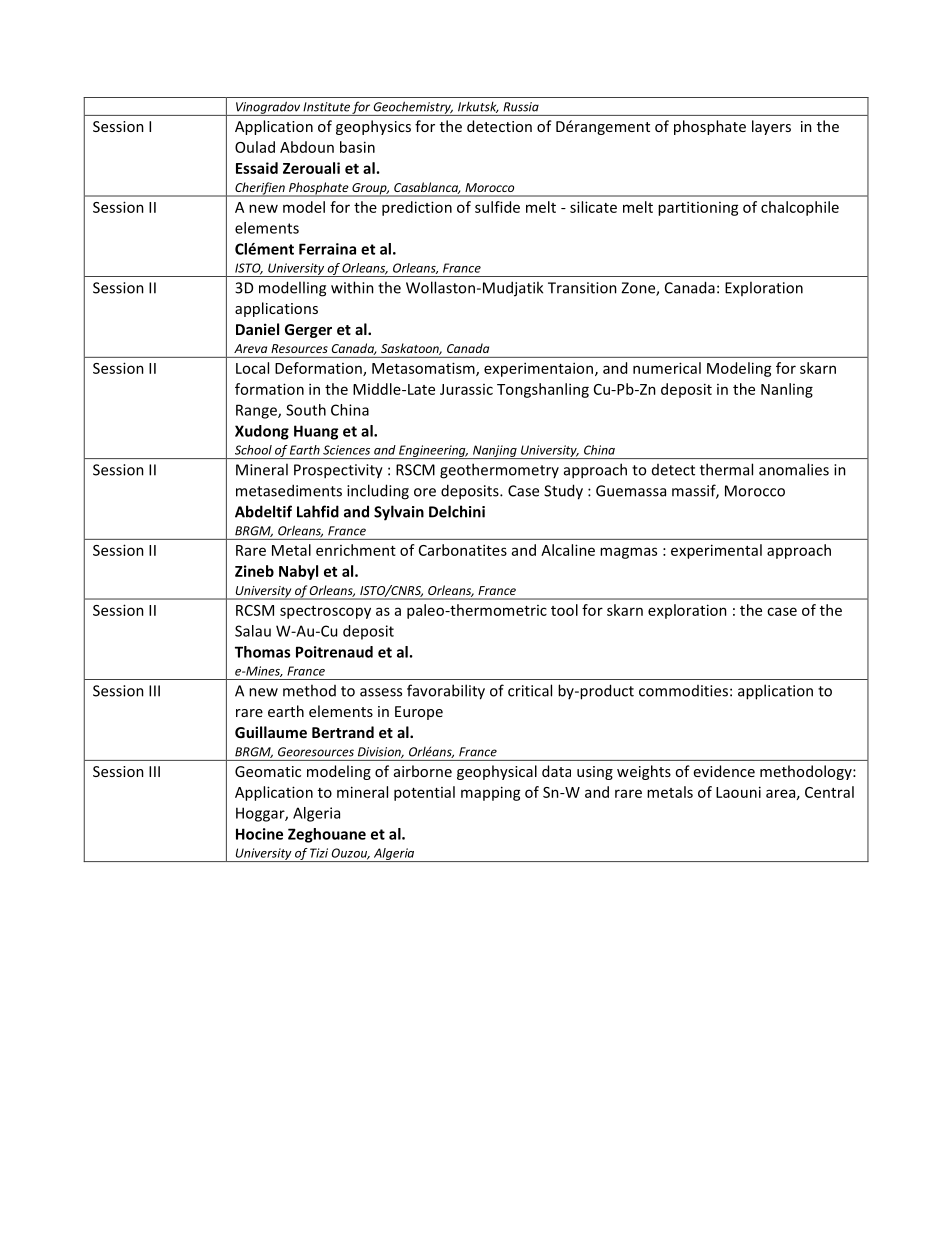 The height and width of the screenshot is (1233, 952). Describe the element at coordinates (352, 287) in the screenshot. I see `within` at that location.
